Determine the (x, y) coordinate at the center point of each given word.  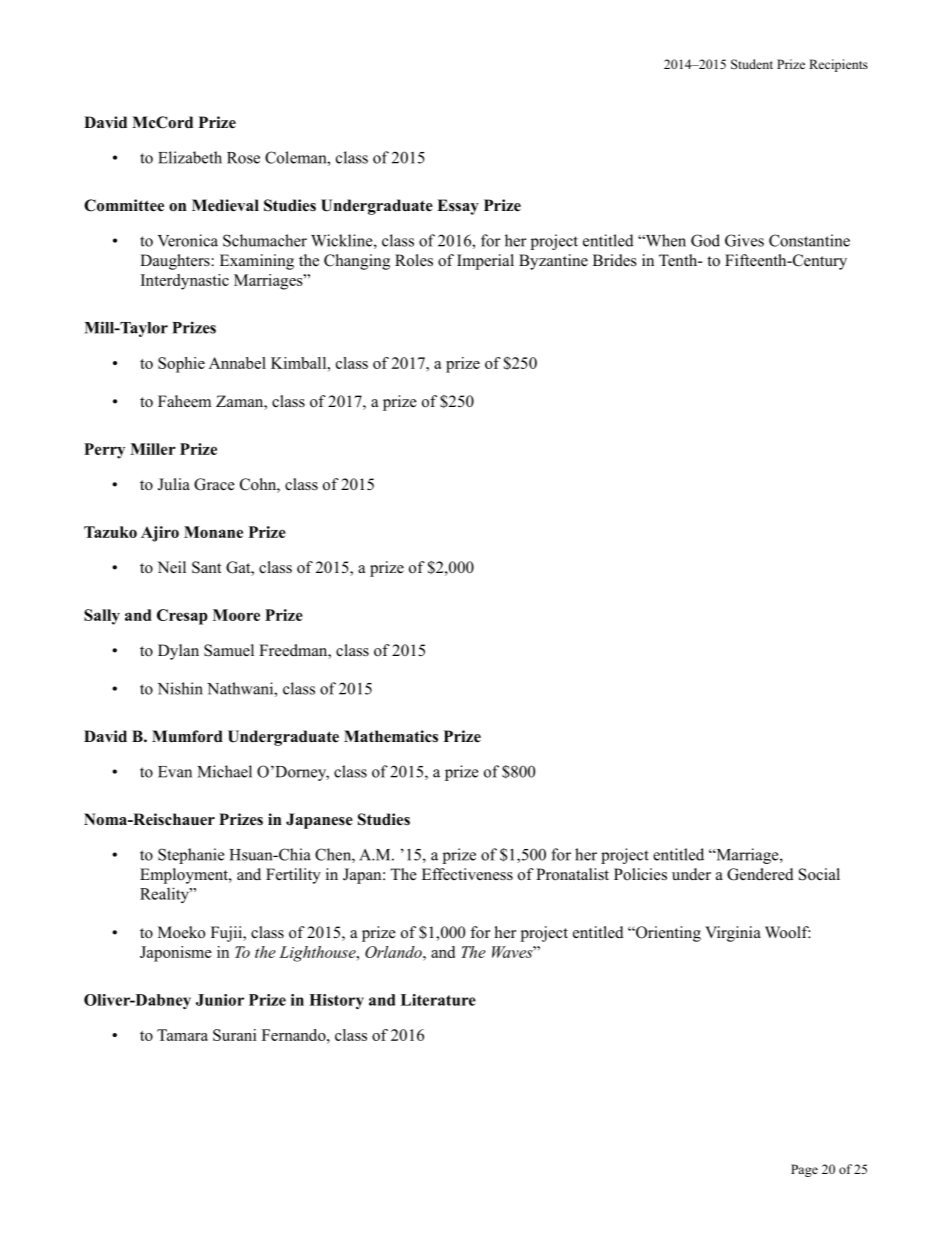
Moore (236, 615)
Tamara (182, 1035)
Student (752, 64)
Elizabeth (190, 157)
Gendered (760, 874)
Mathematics (391, 736)
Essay (458, 207)
